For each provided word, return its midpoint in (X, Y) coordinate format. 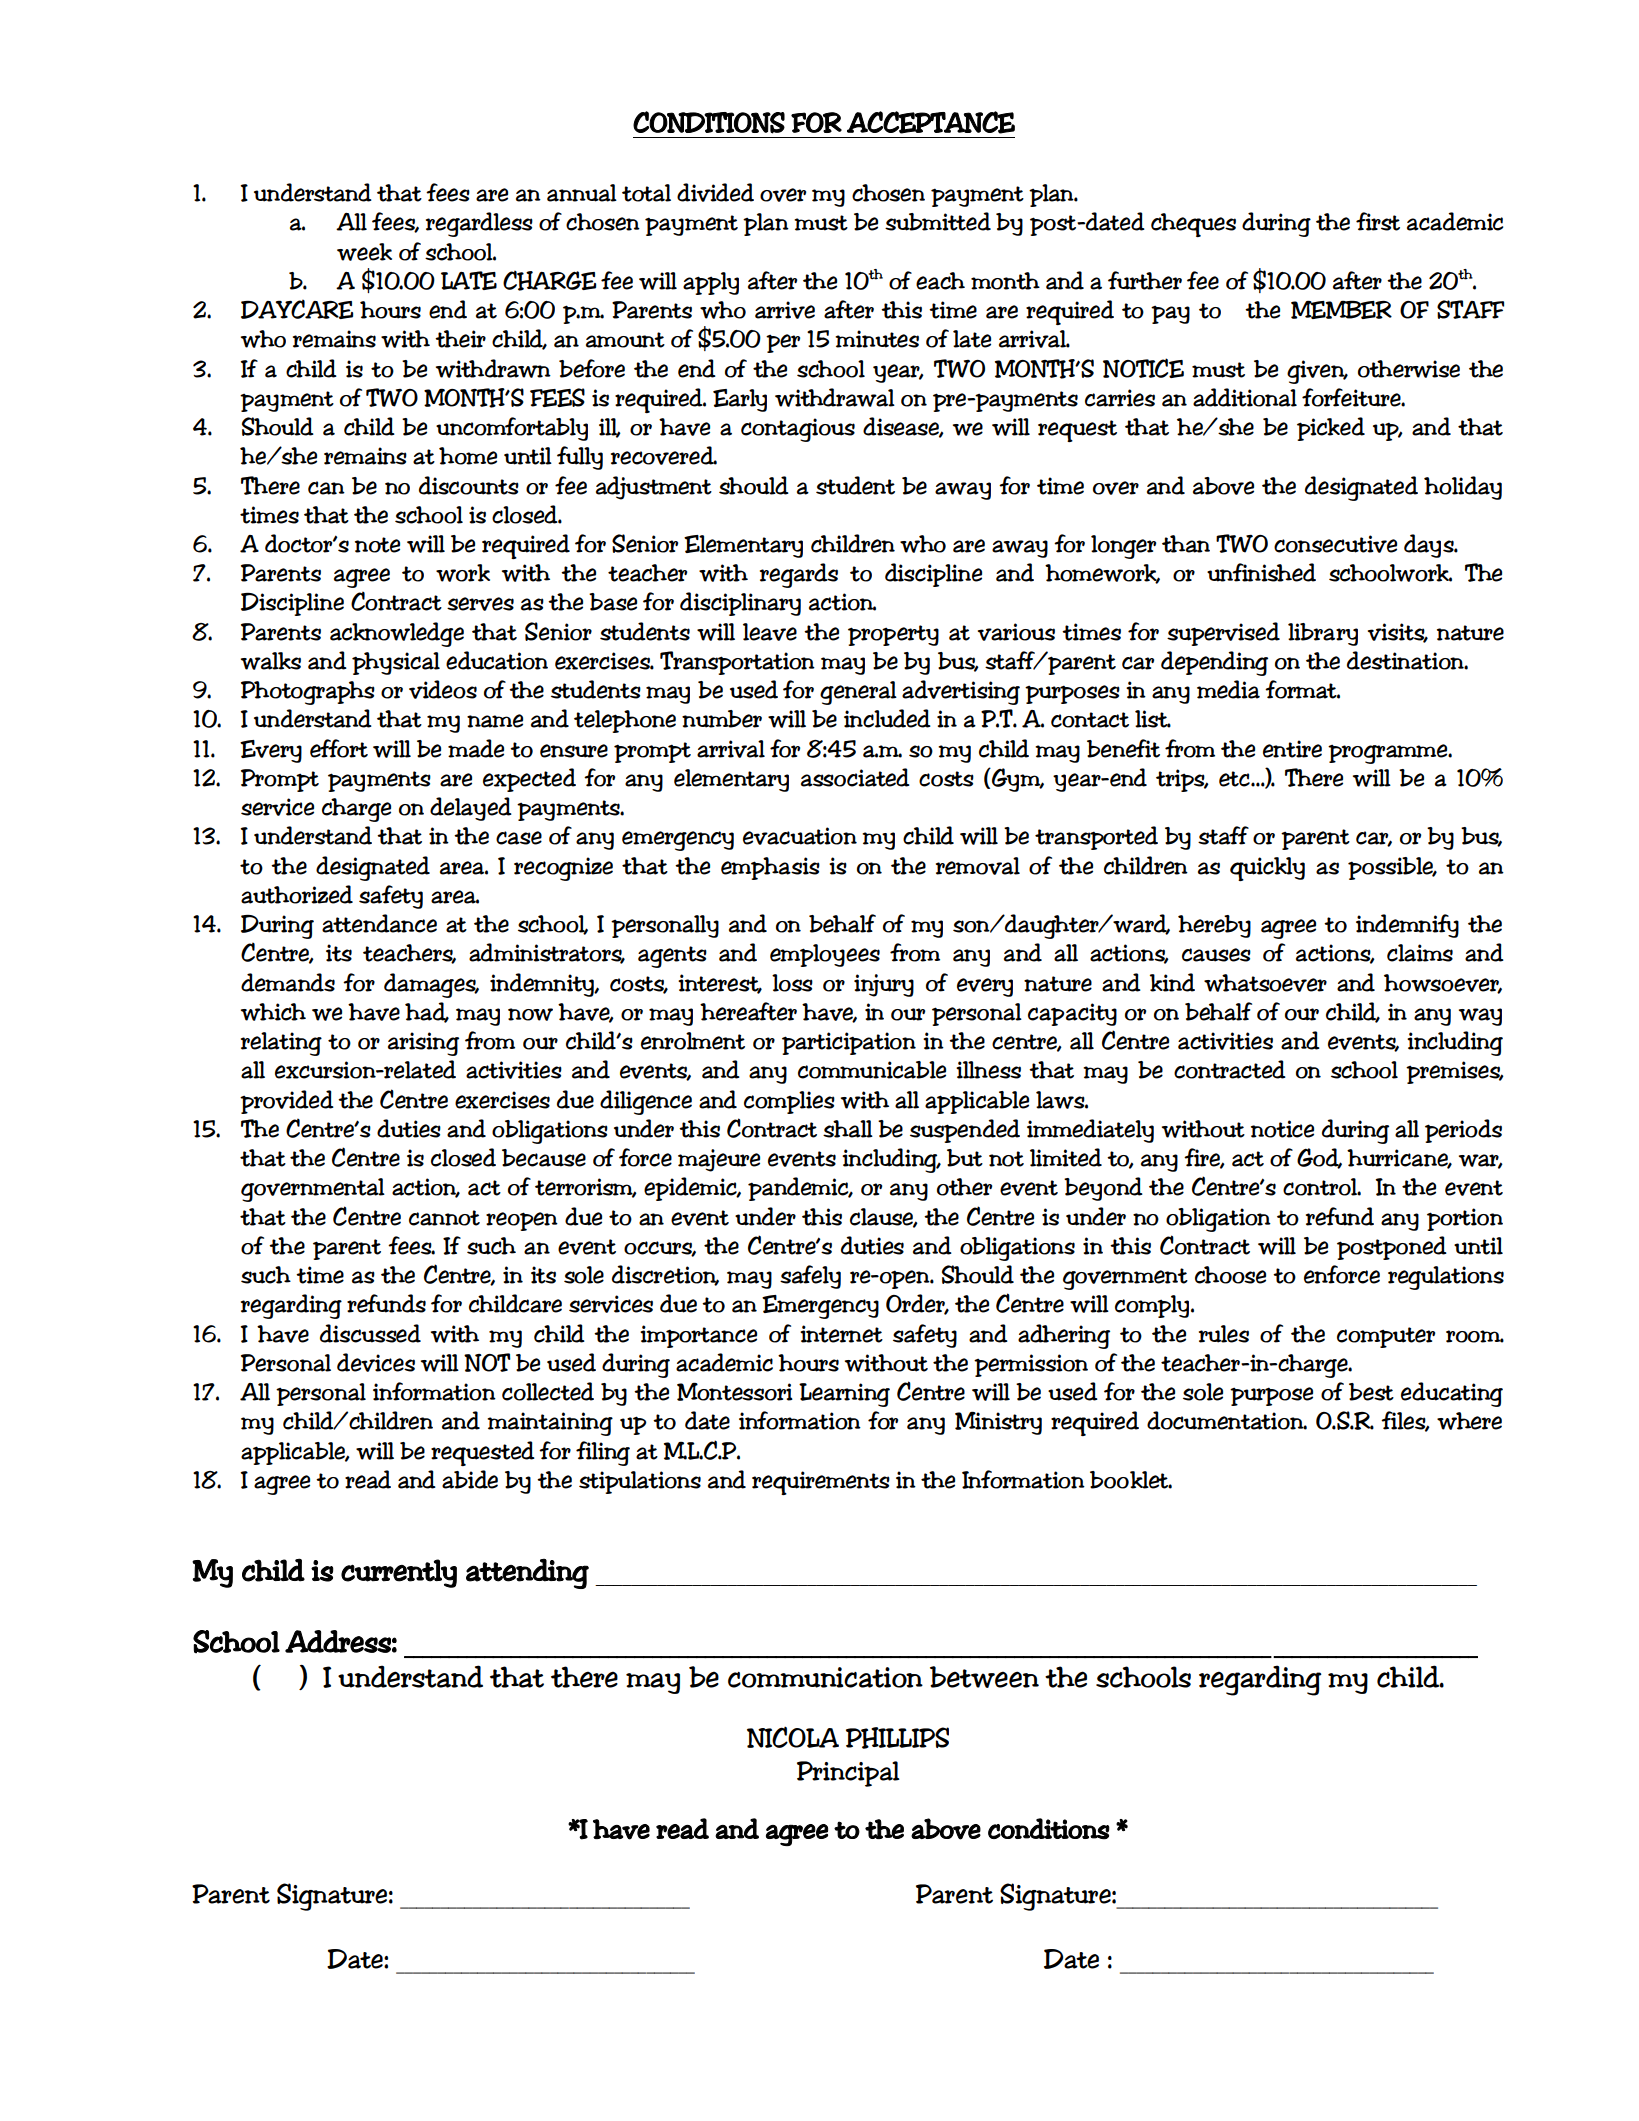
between (984, 1677)
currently (399, 1573)
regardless (479, 224)
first (1378, 221)
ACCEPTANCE (931, 122)
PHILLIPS (897, 1738)
